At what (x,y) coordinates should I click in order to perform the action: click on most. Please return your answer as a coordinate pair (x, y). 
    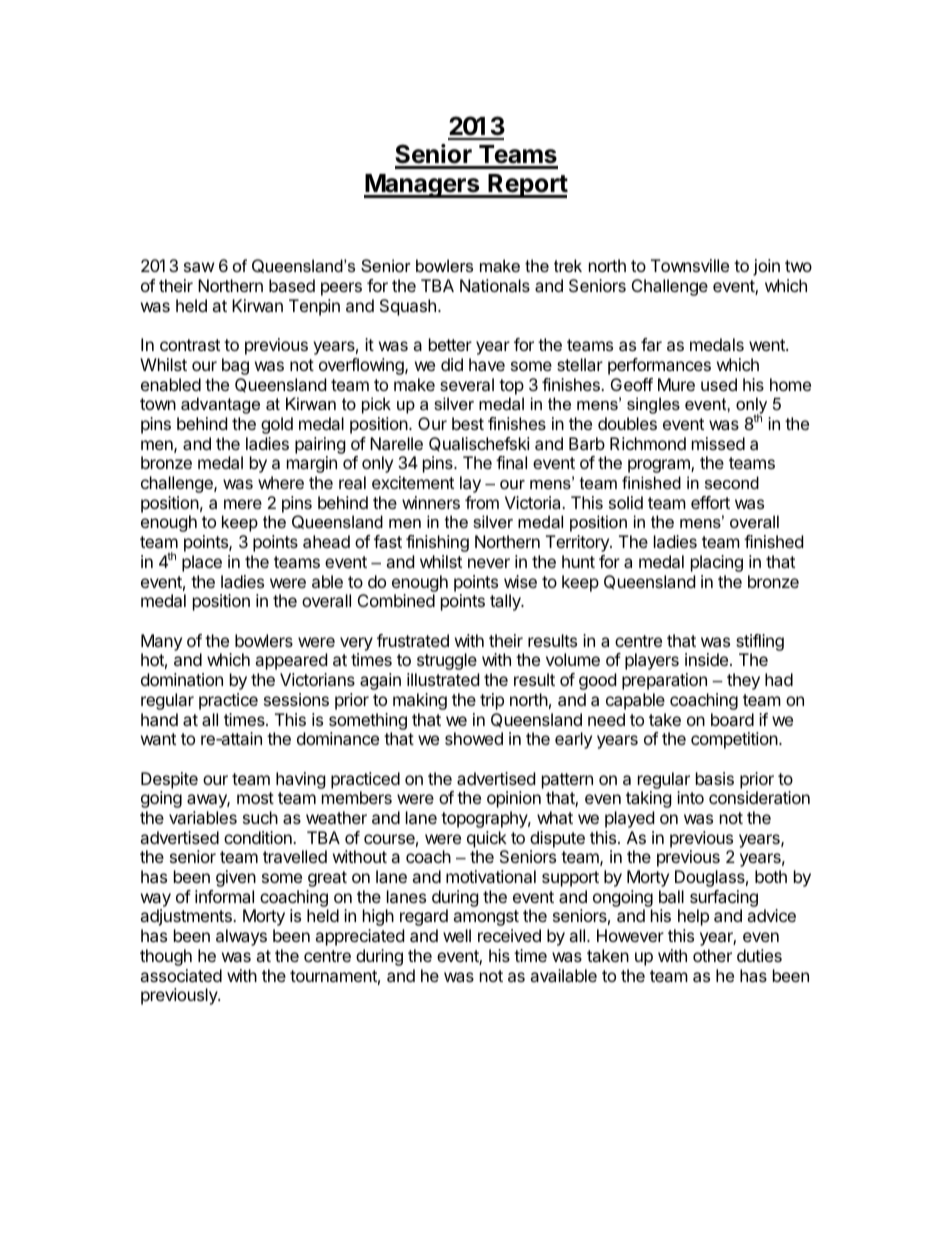
    Looking at the image, I should click on (255, 798).
